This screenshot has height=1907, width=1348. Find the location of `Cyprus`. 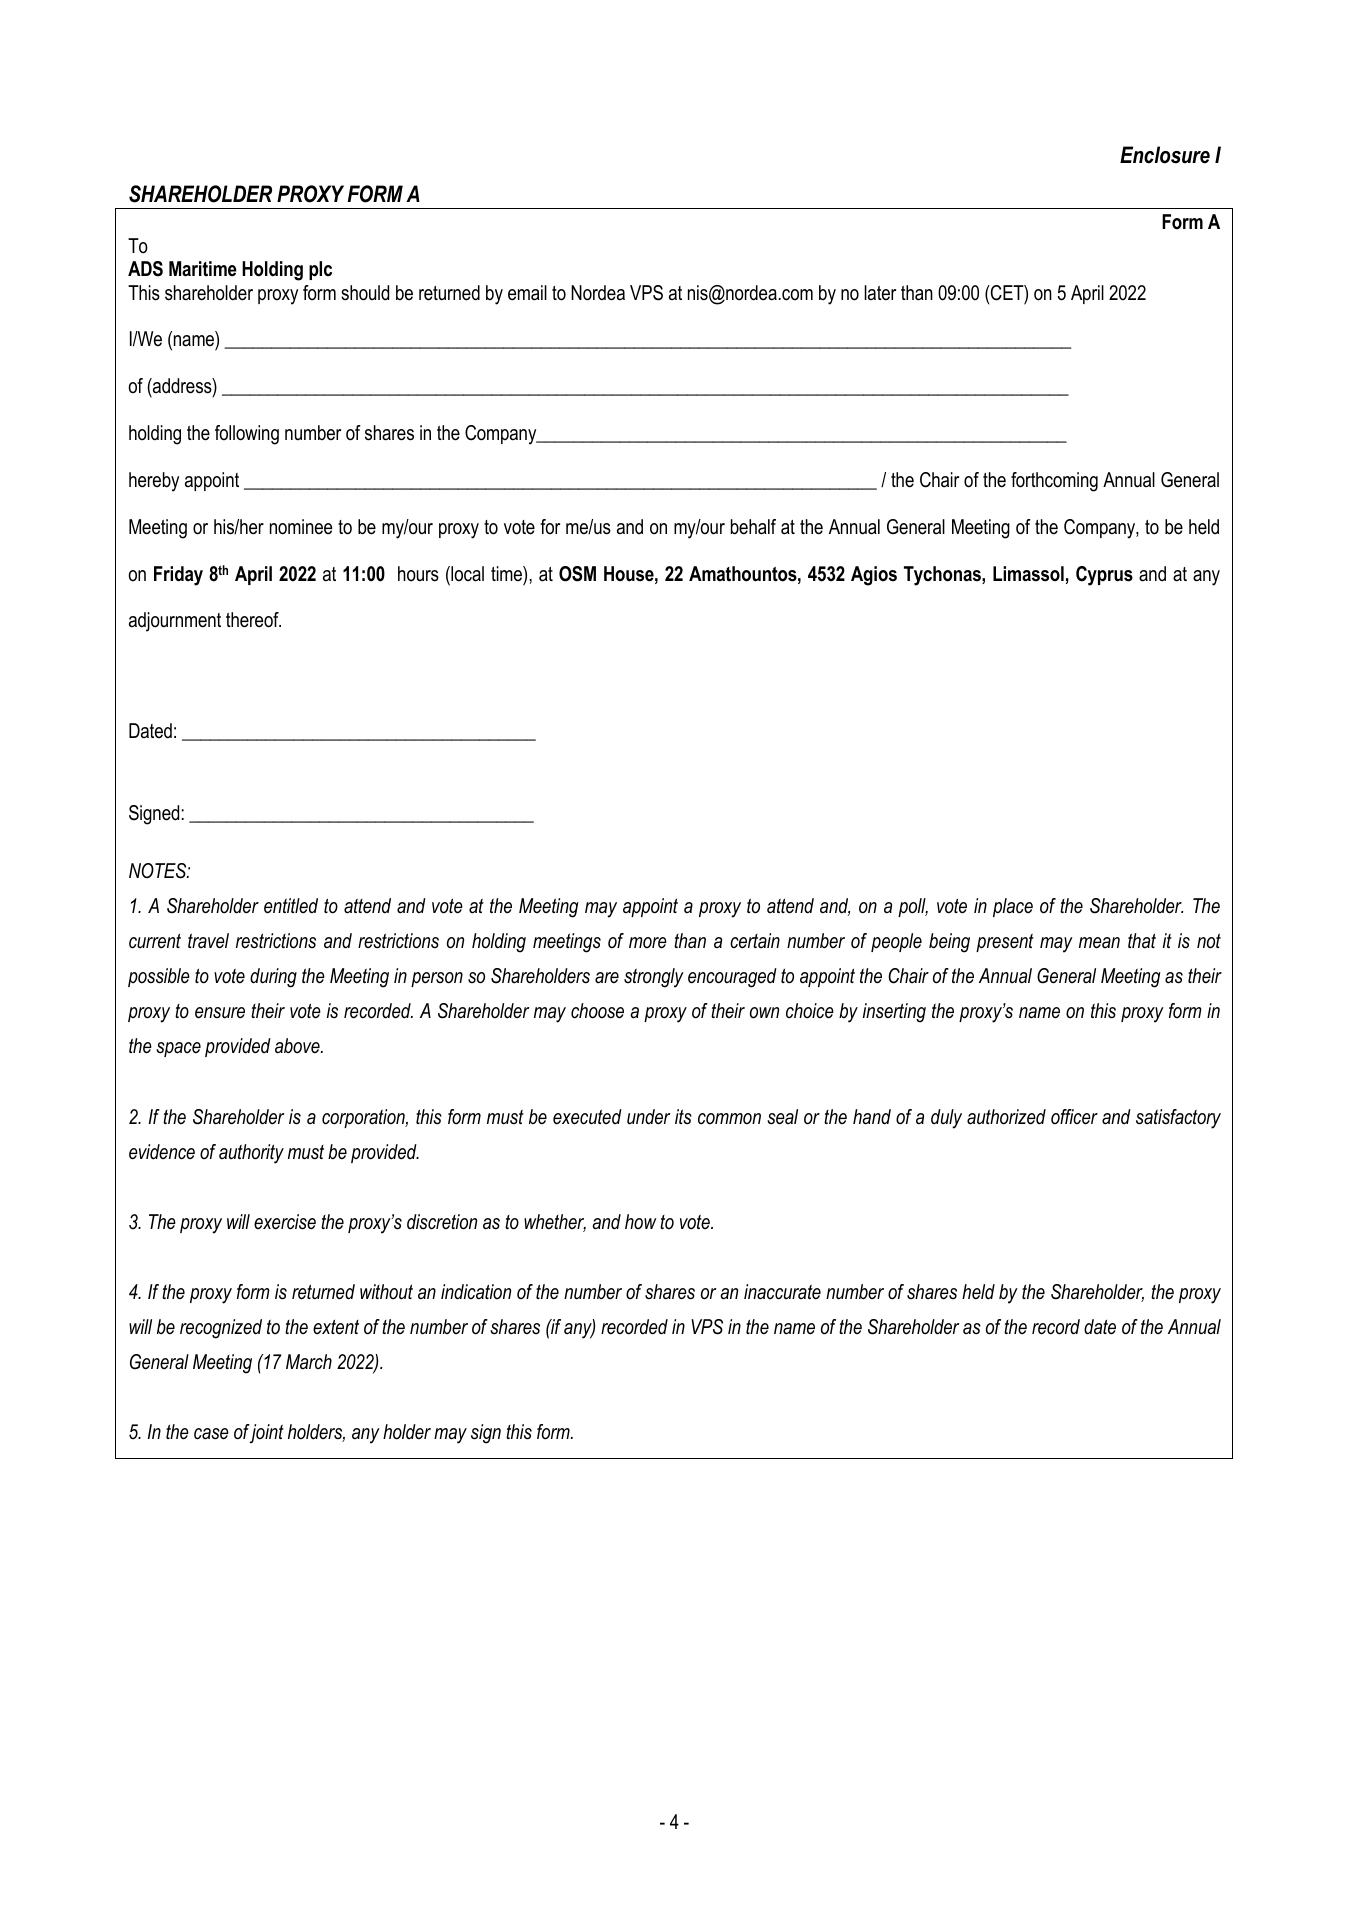

Cyprus is located at coordinates (1104, 576).
